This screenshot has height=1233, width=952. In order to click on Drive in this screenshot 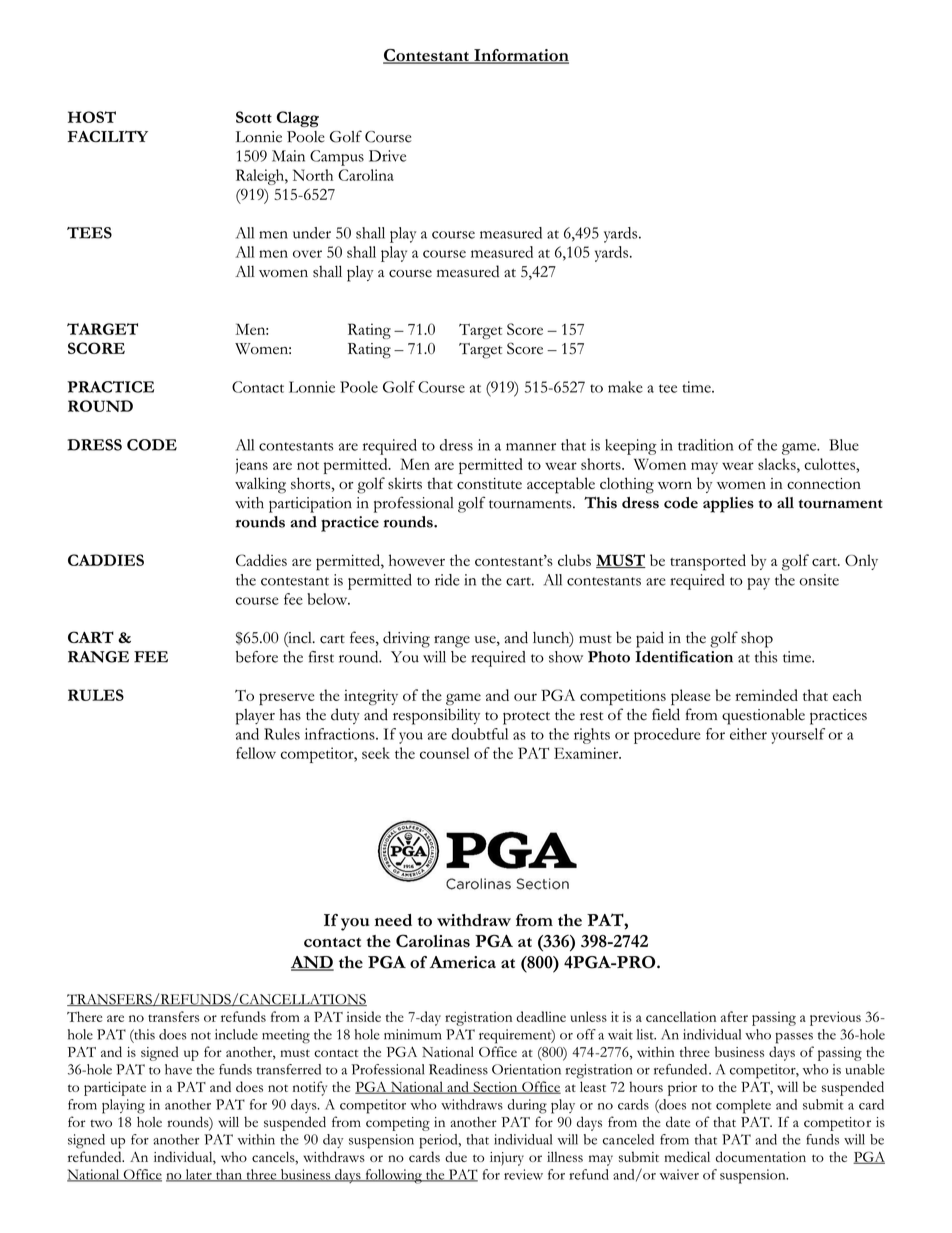, I will do `click(387, 156)`.
